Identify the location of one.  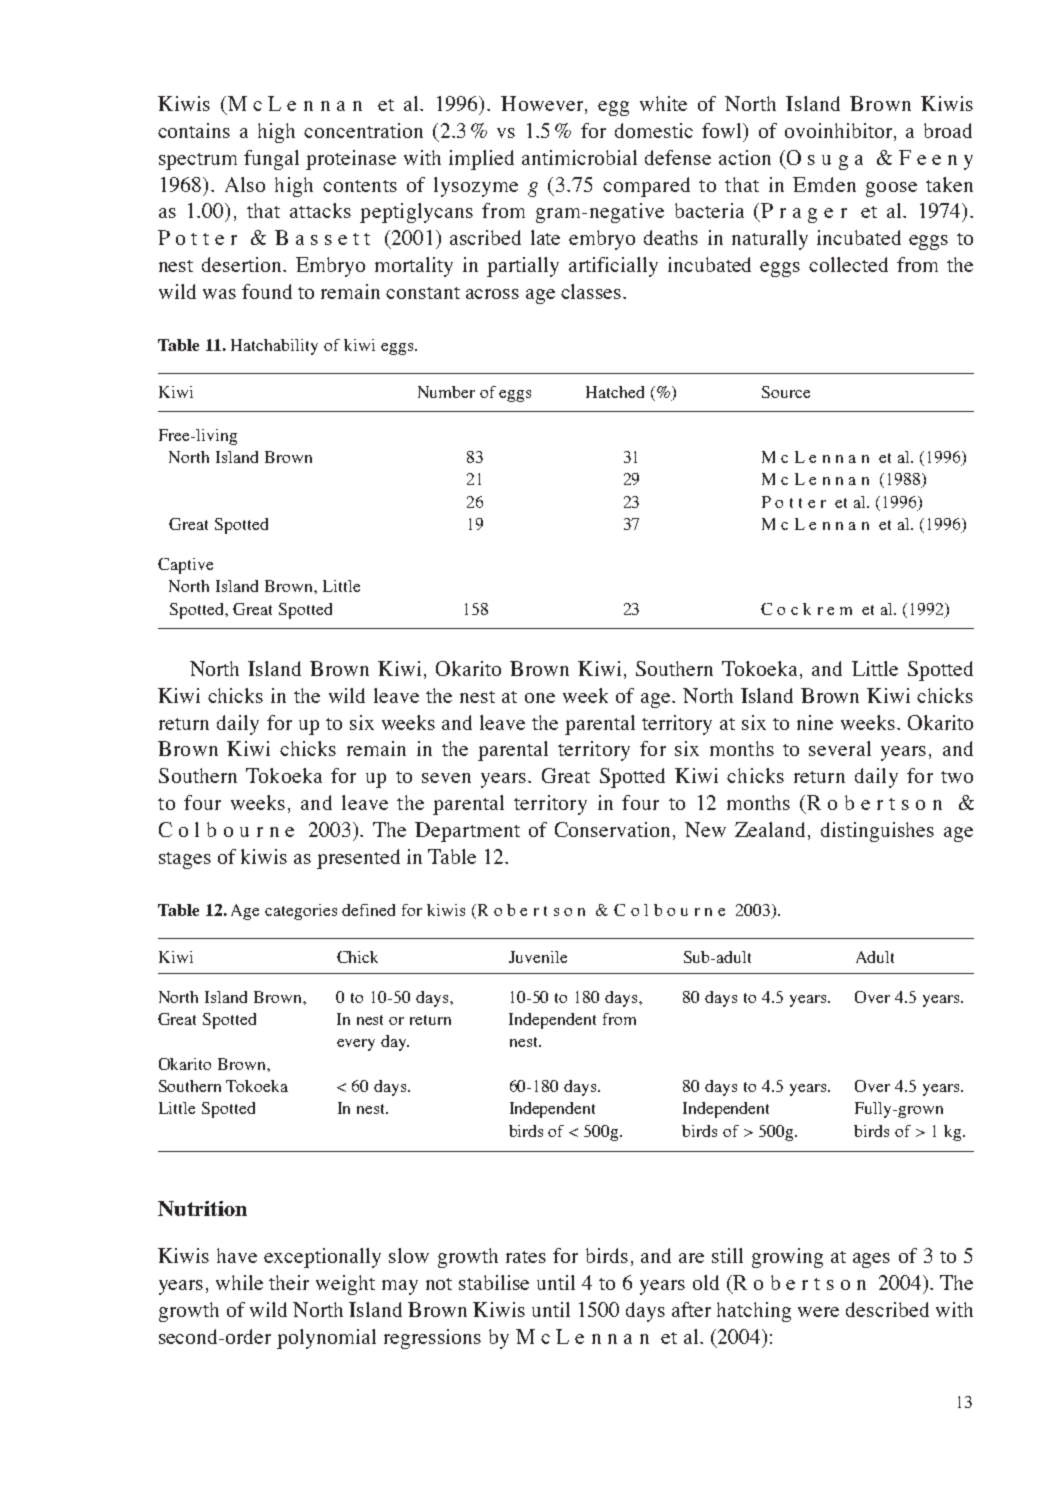
(540, 698).
